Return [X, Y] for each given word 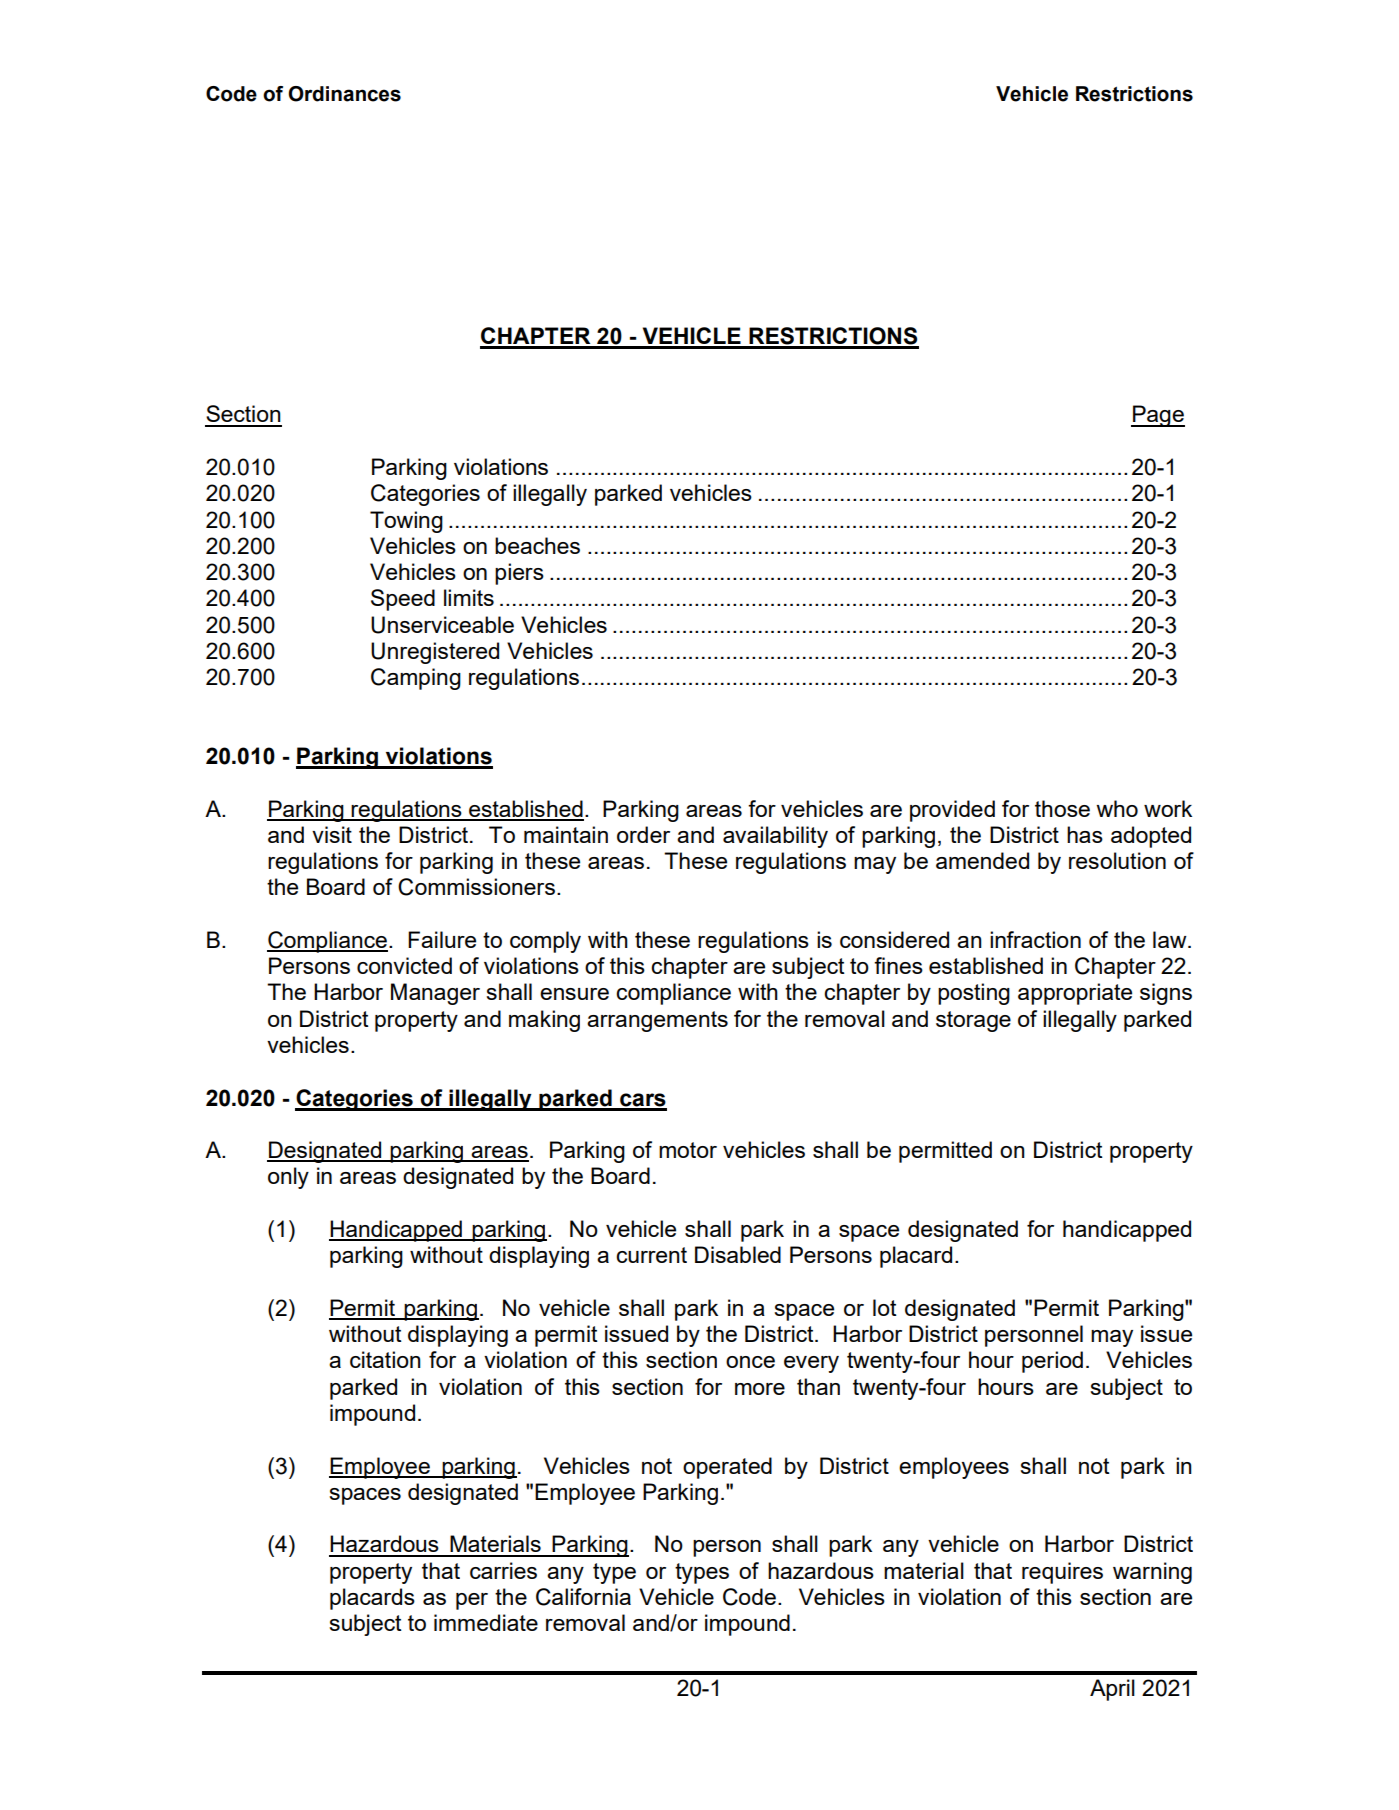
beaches [537, 545]
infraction [1035, 939]
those [1062, 808]
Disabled [738, 1254]
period [1052, 1362]
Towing [406, 522]
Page [1158, 416]
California [583, 1597]
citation [385, 1359]
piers [519, 574]
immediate [486, 1622]
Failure [442, 939]
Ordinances [344, 94]
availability [775, 837]
